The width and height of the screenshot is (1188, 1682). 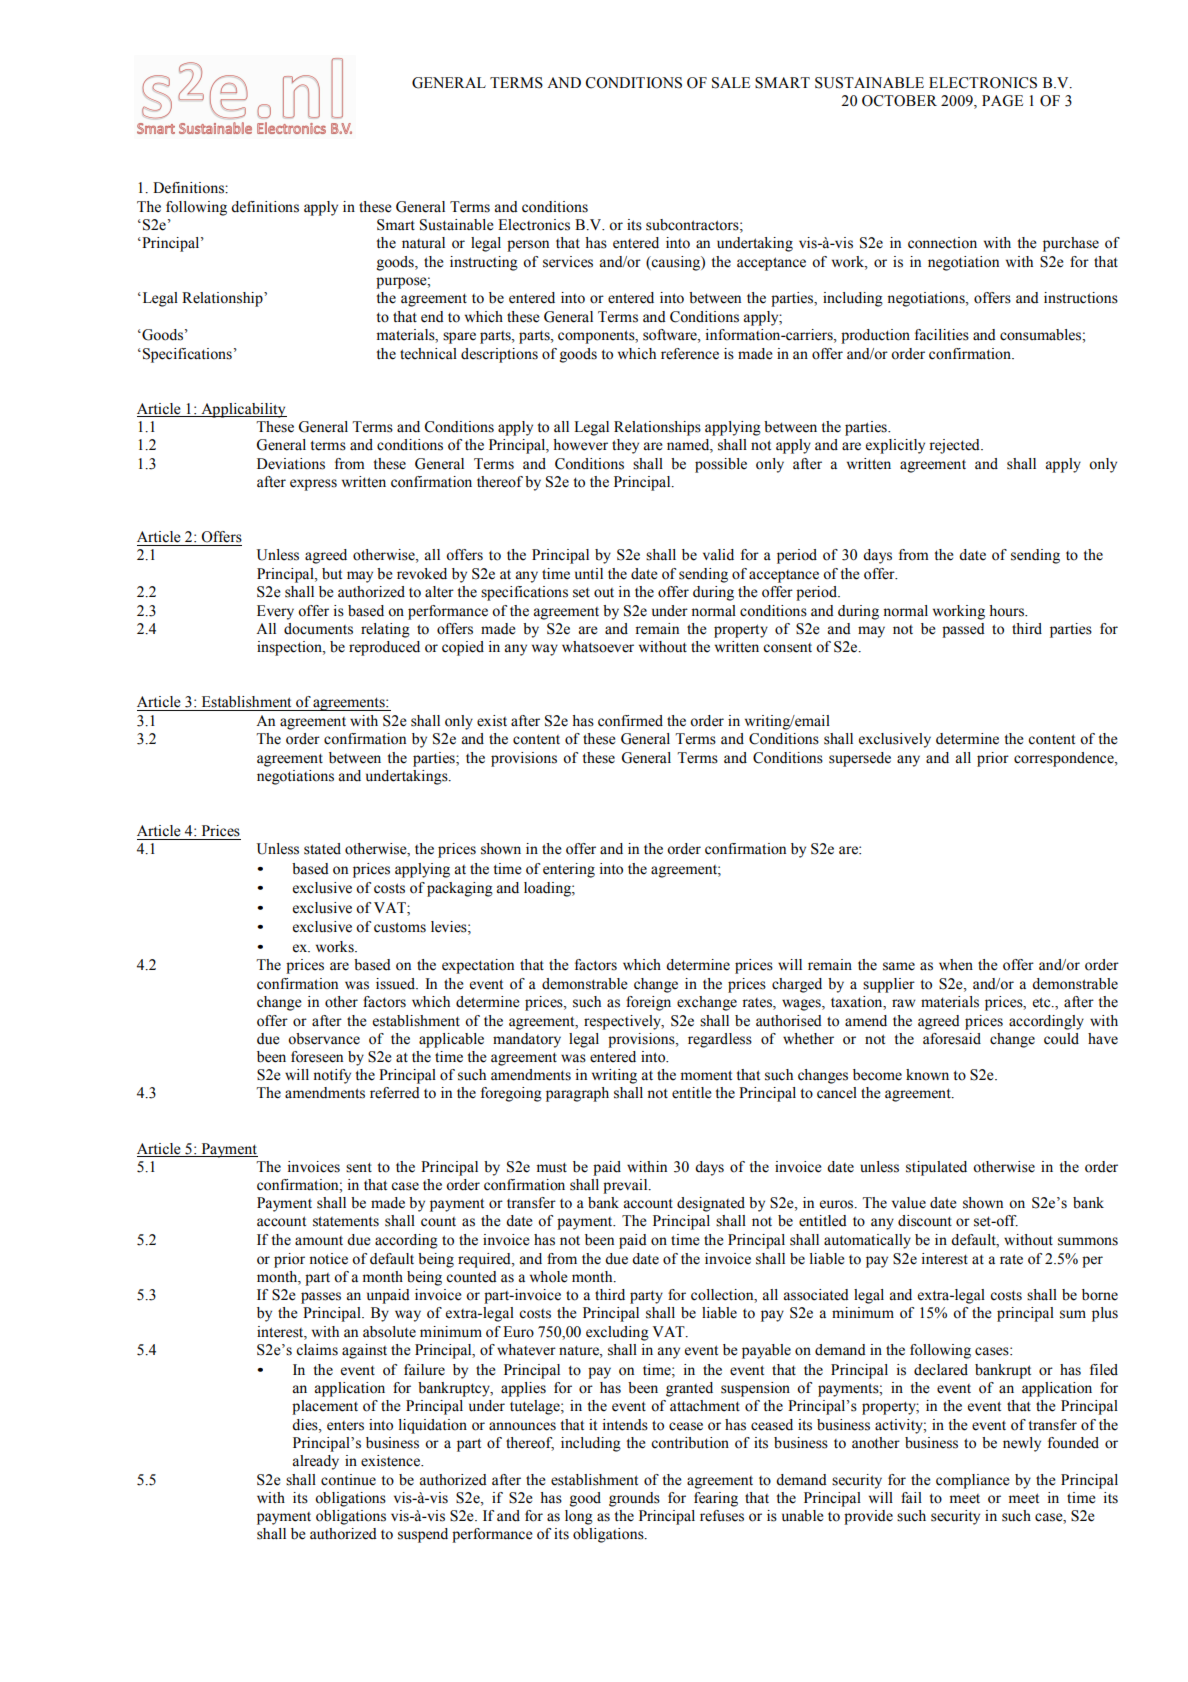 What do you see at coordinates (291, 464) in the screenshot?
I see `Deviations` at bounding box center [291, 464].
